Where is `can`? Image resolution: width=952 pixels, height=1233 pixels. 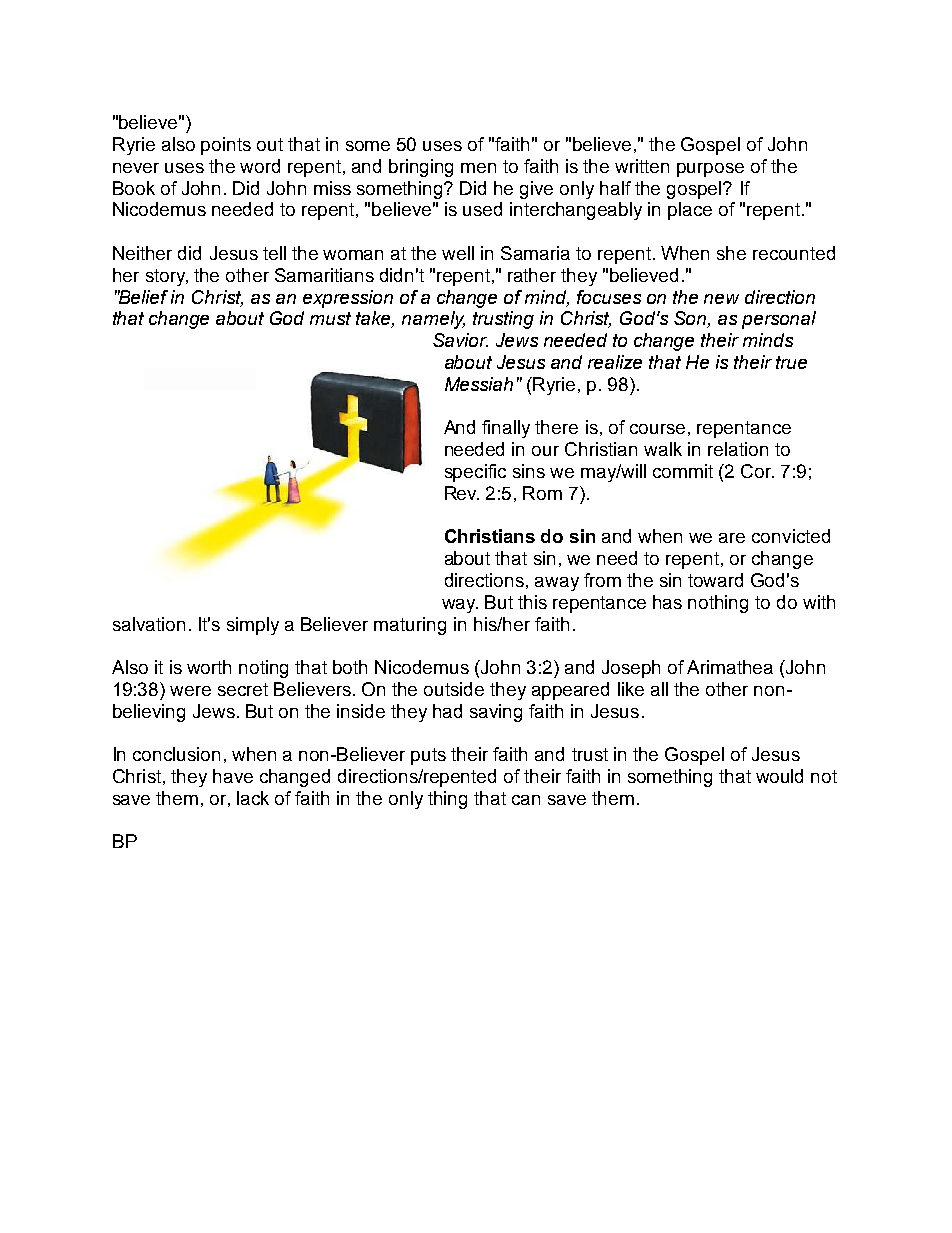 can is located at coordinates (526, 800).
